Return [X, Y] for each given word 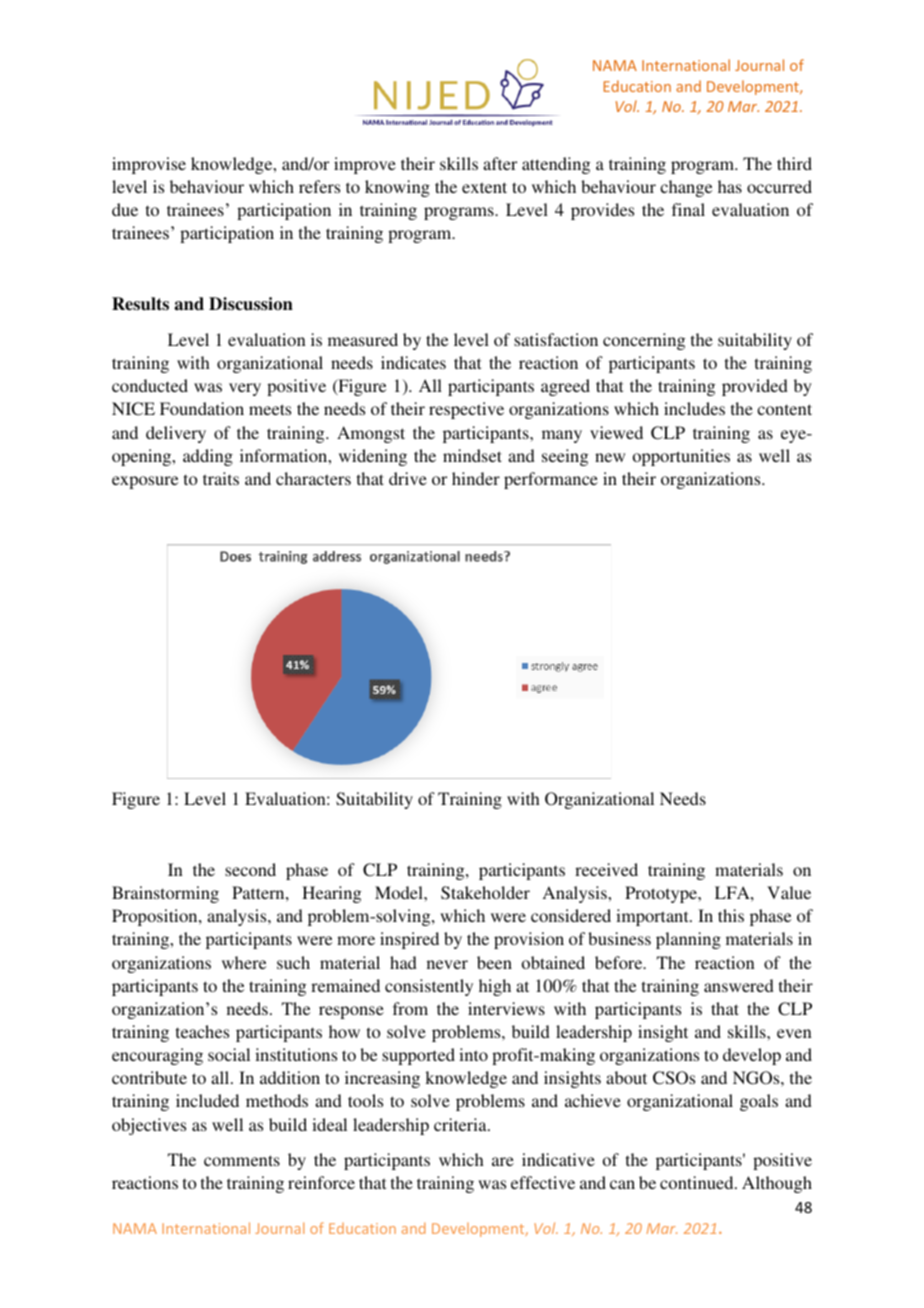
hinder [476, 478]
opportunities [681, 457]
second [250, 869]
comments [242, 1160]
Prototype [662, 894]
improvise [149, 165]
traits [221, 478]
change [686, 188]
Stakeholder [485, 893]
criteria [461, 1124]
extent [484, 187]
